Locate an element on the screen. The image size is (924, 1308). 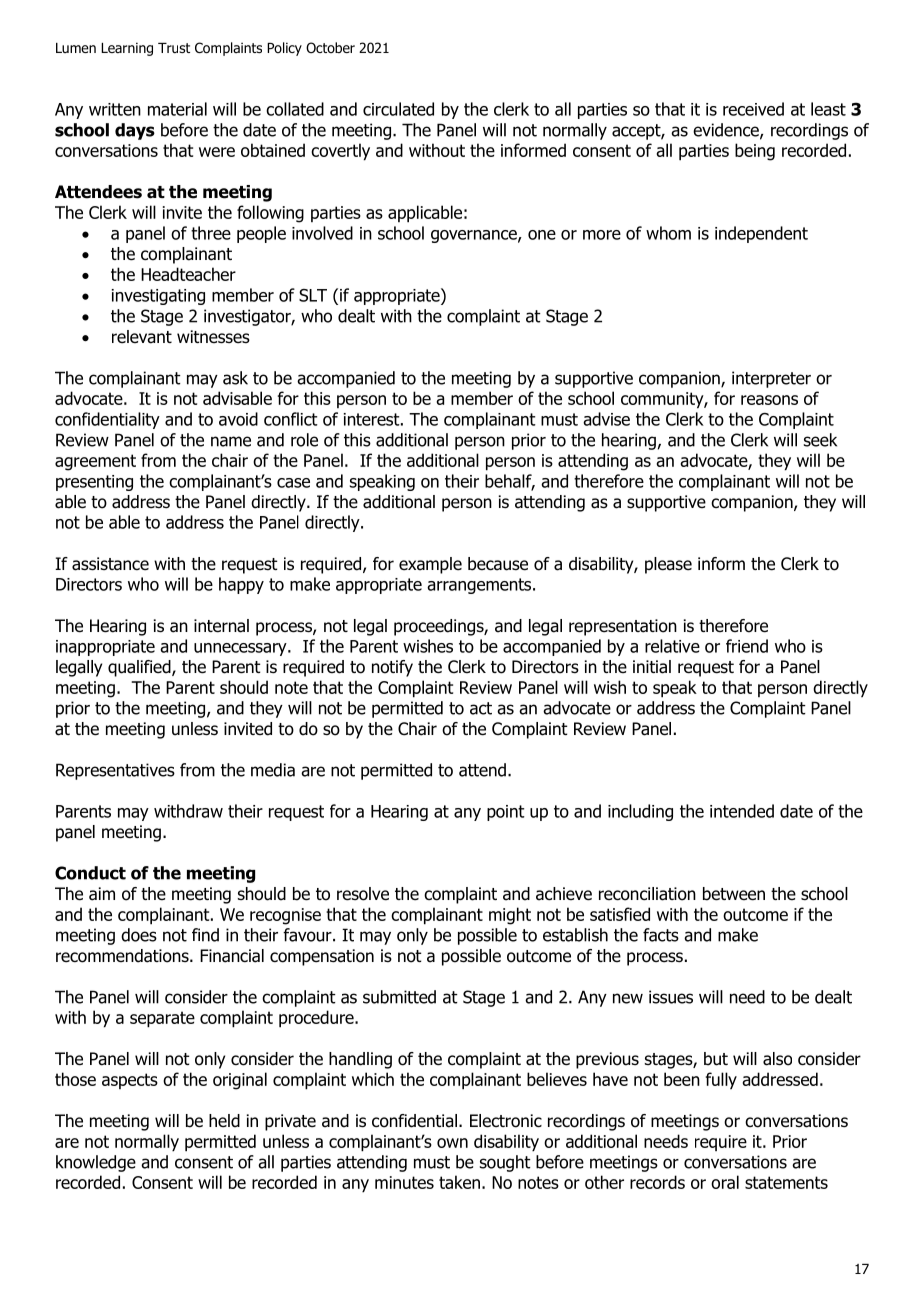
circulated is located at coordinates (398, 109).
